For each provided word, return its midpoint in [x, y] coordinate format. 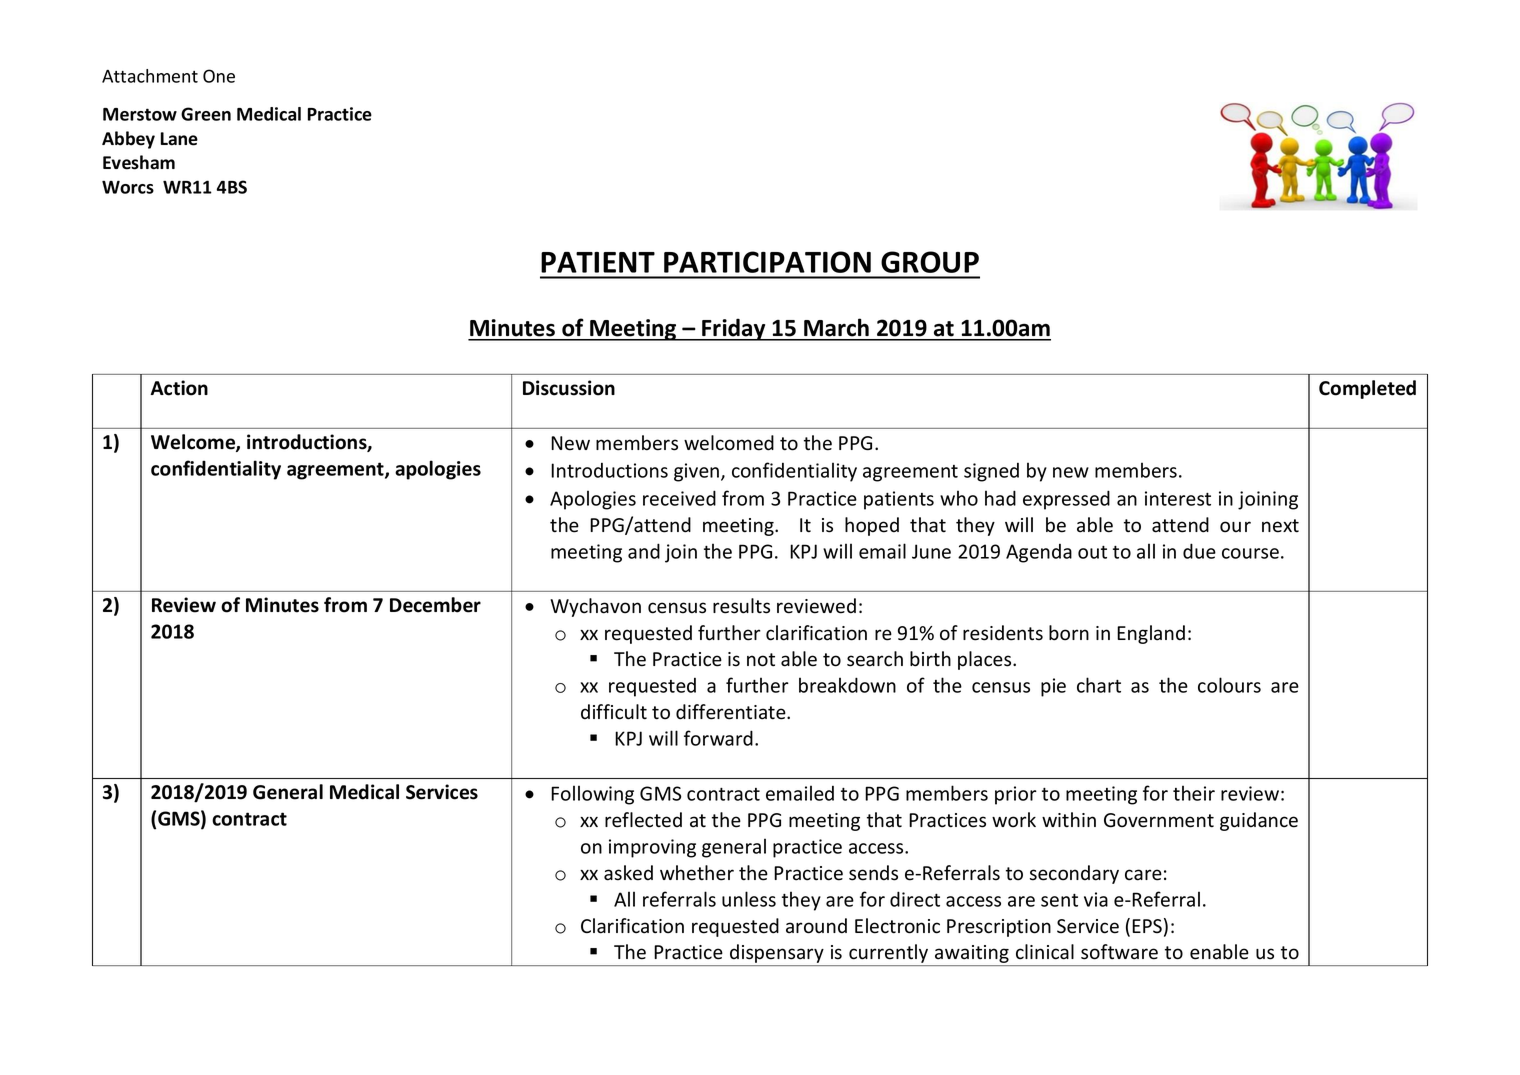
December [435, 605]
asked [628, 873]
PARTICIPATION [767, 262]
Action [179, 388]
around [816, 926]
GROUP [930, 262]
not [761, 660]
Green [206, 114]
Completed [1367, 389]
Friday [734, 329]
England [1151, 634]
